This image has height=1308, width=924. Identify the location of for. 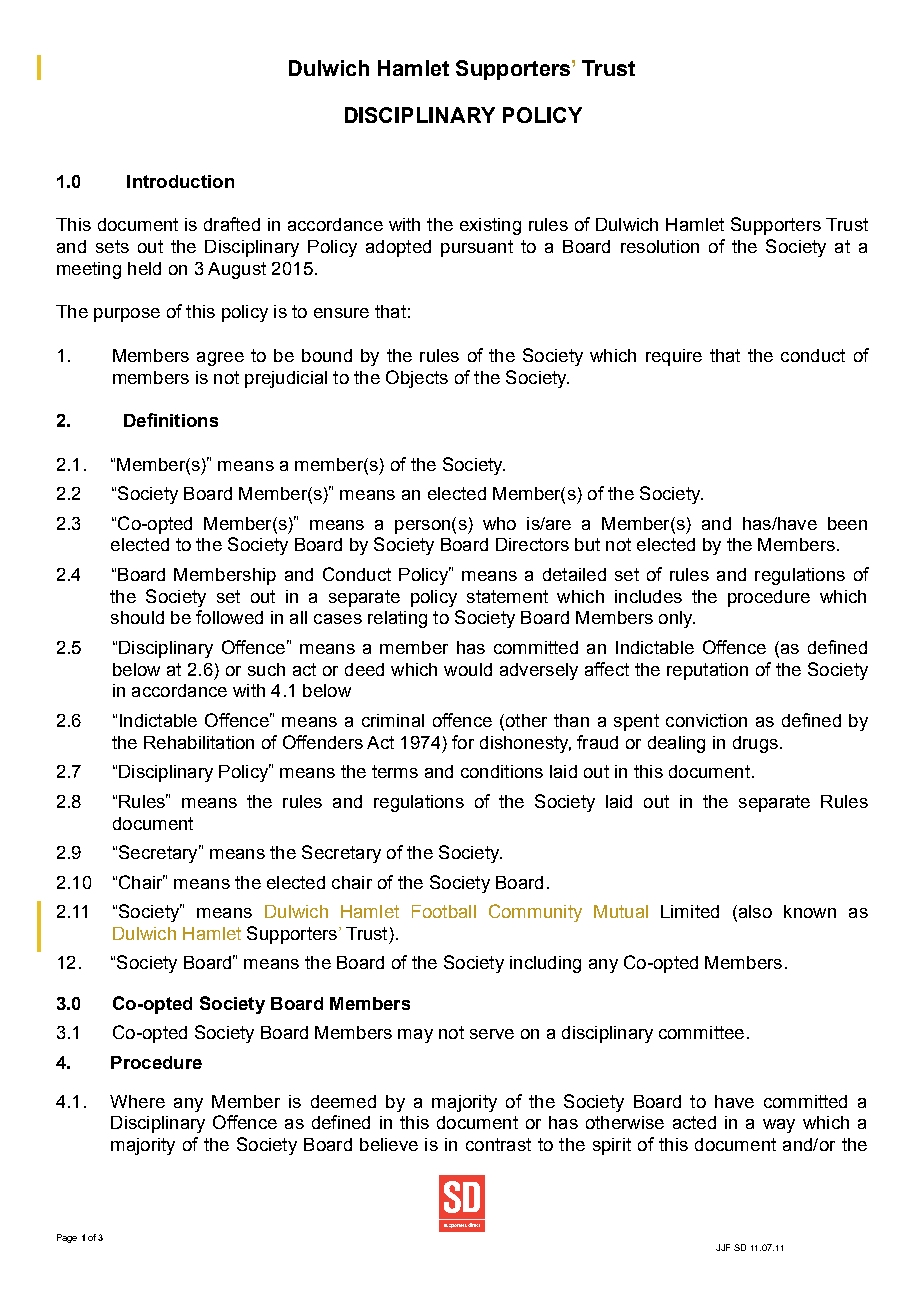
(463, 742).
